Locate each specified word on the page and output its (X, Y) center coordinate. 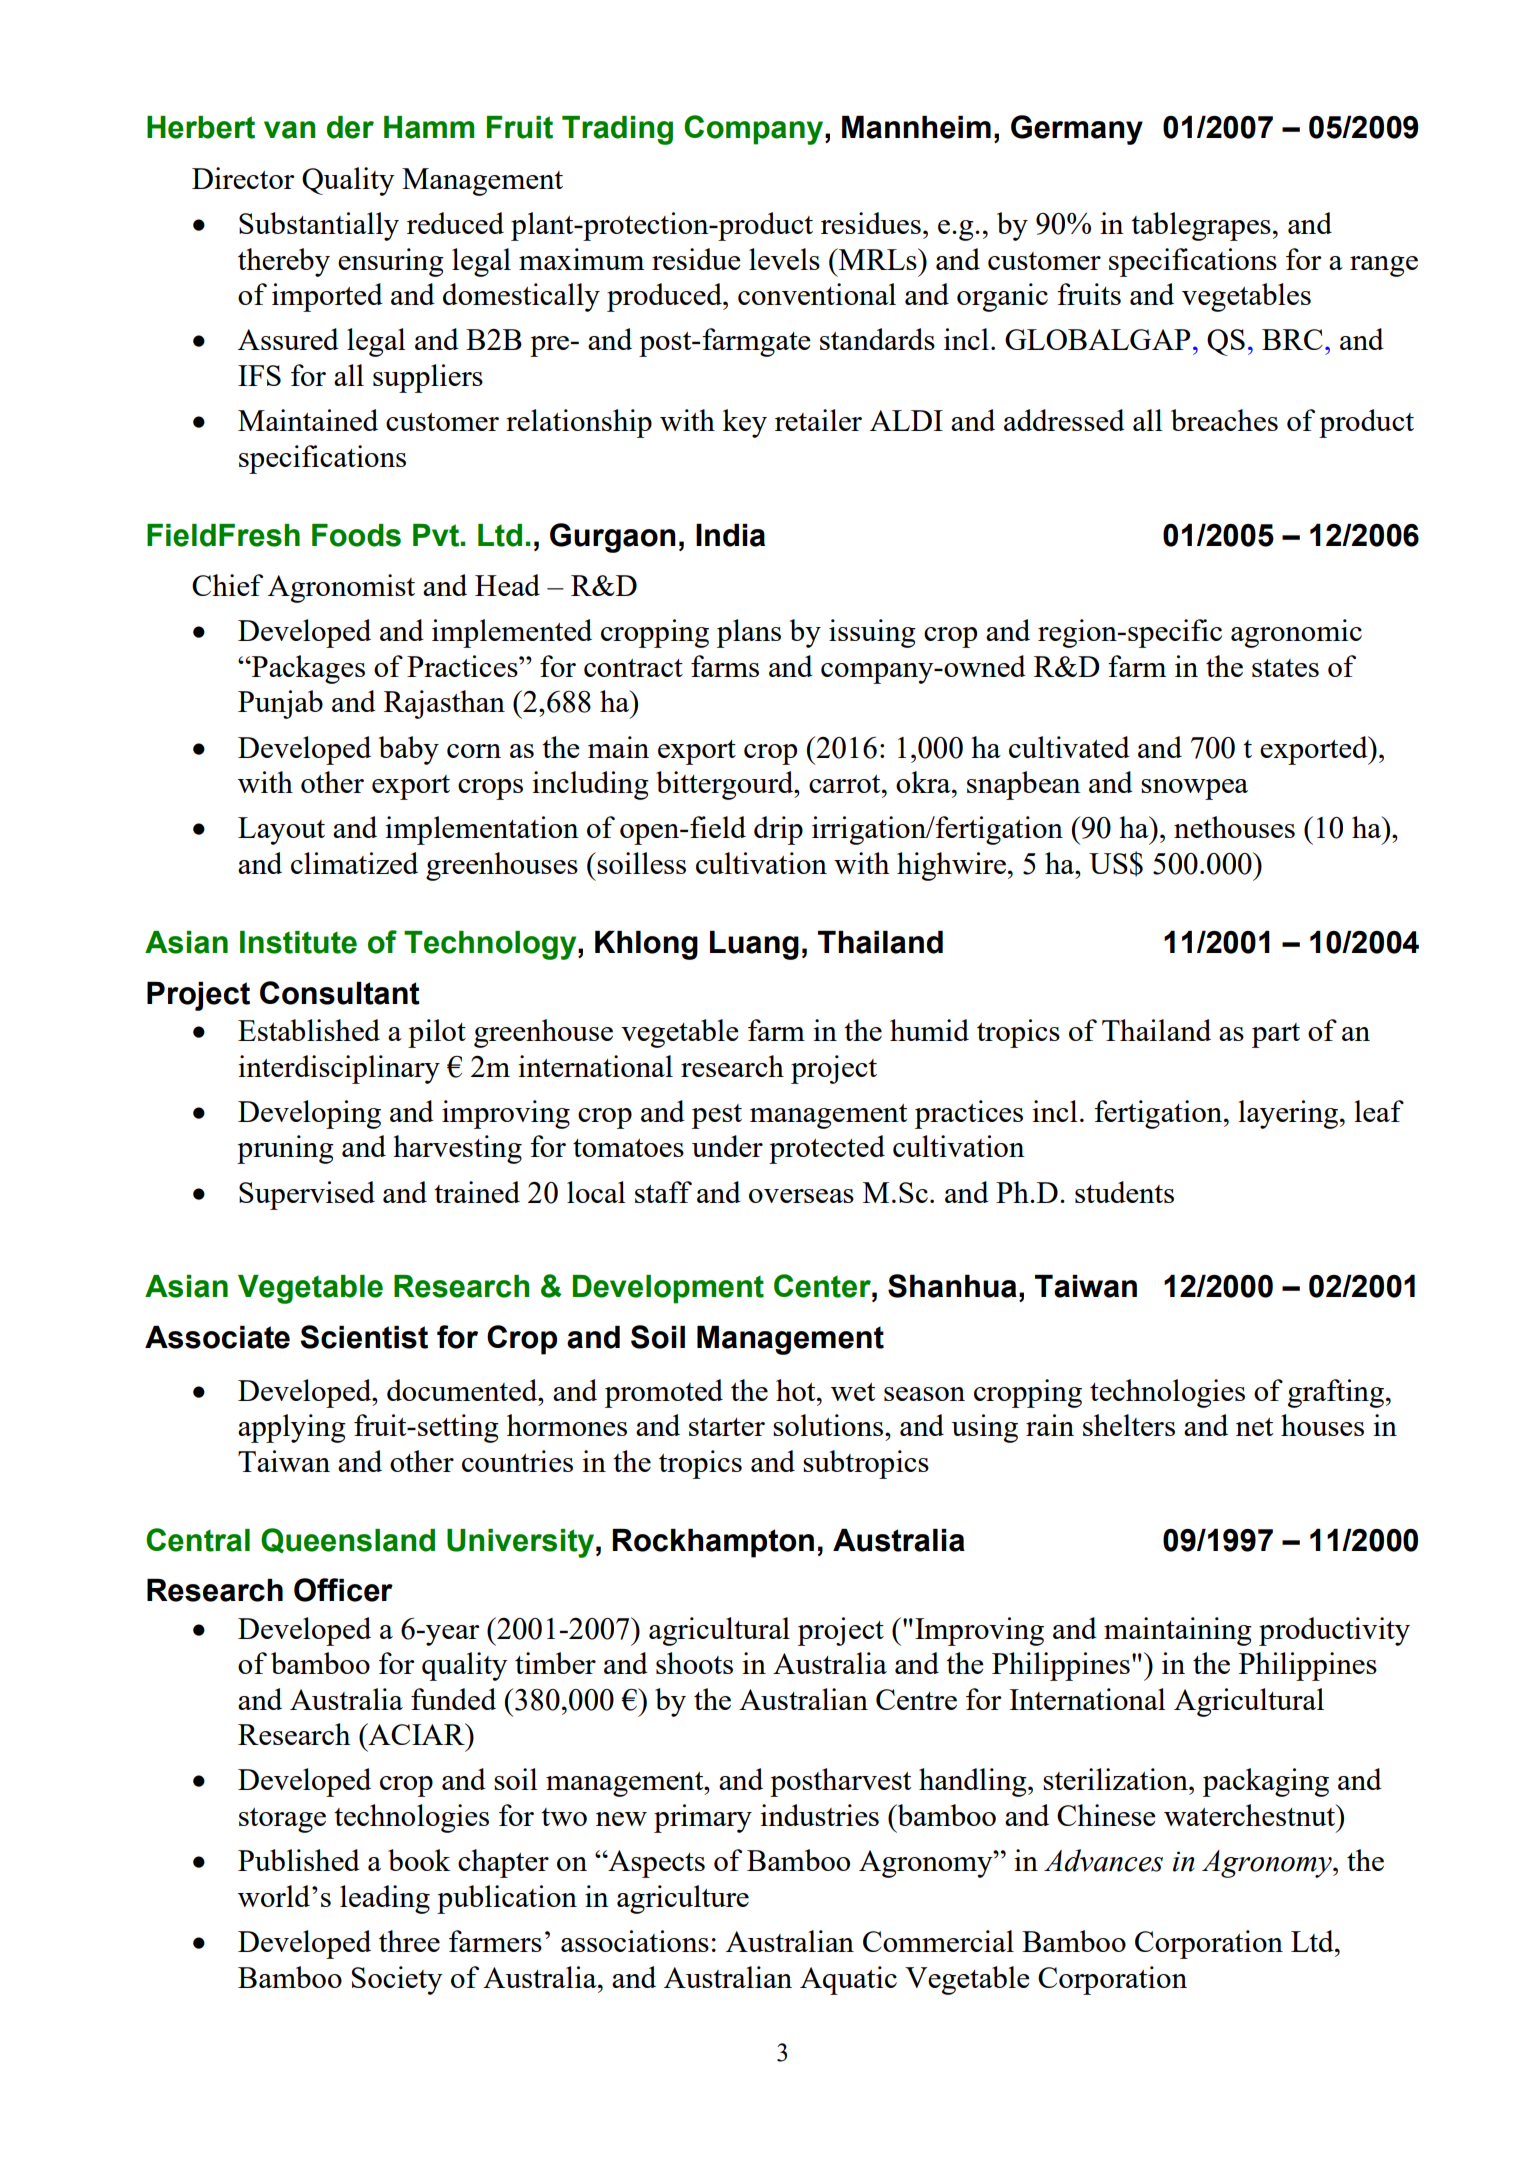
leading (385, 1899)
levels (784, 259)
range (1384, 266)
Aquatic (848, 1980)
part (1276, 1035)
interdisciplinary (339, 1069)
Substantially (319, 226)
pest (717, 1116)
